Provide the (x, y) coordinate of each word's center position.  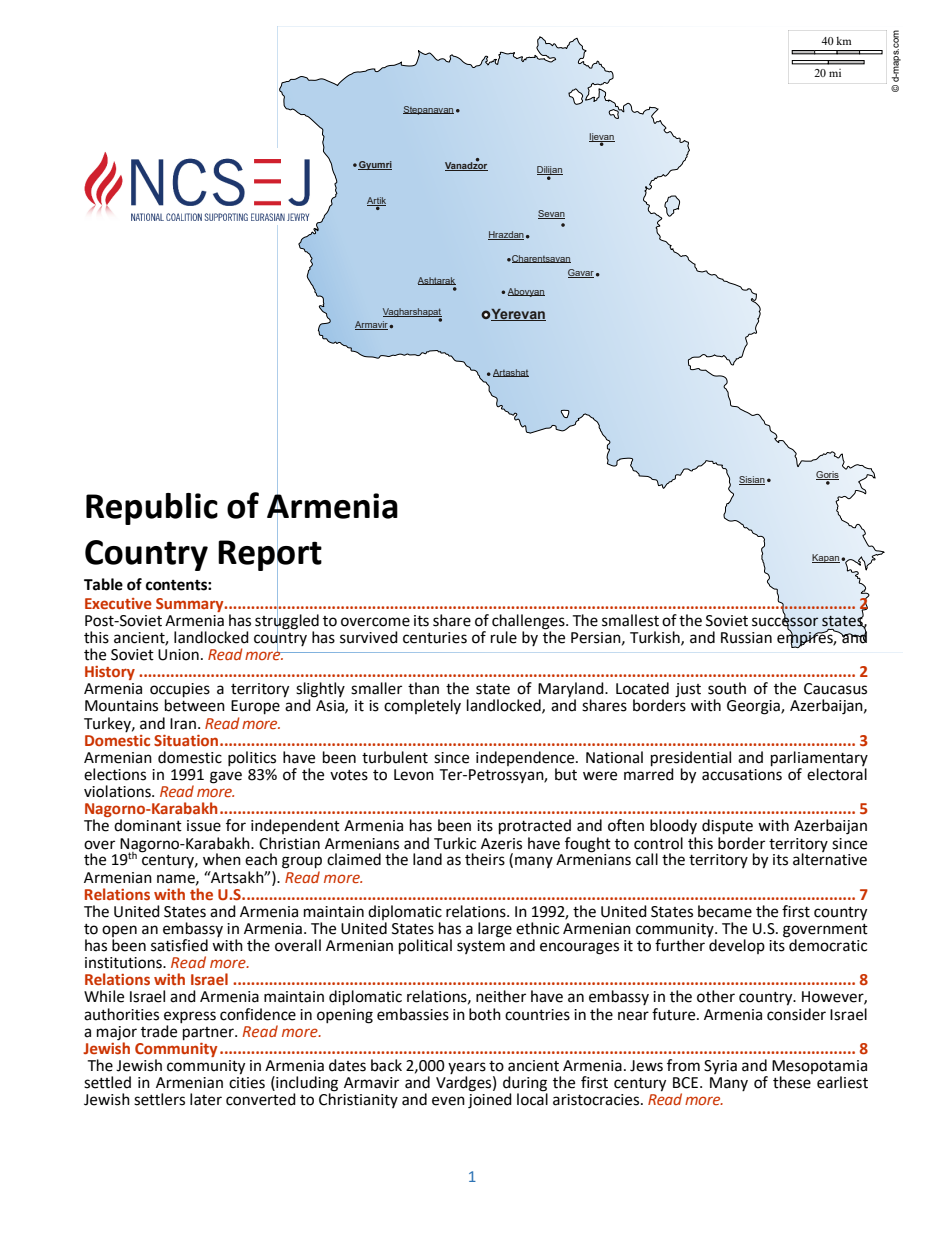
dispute (727, 827)
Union (178, 655)
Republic (152, 509)
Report (270, 555)
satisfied (179, 945)
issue (204, 826)
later (206, 1099)
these (792, 1082)
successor (785, 621)
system (481, 947)
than (423, 688)
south (727, 688)
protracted (535, 827)
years (467, 1068)
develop (737, 946)
